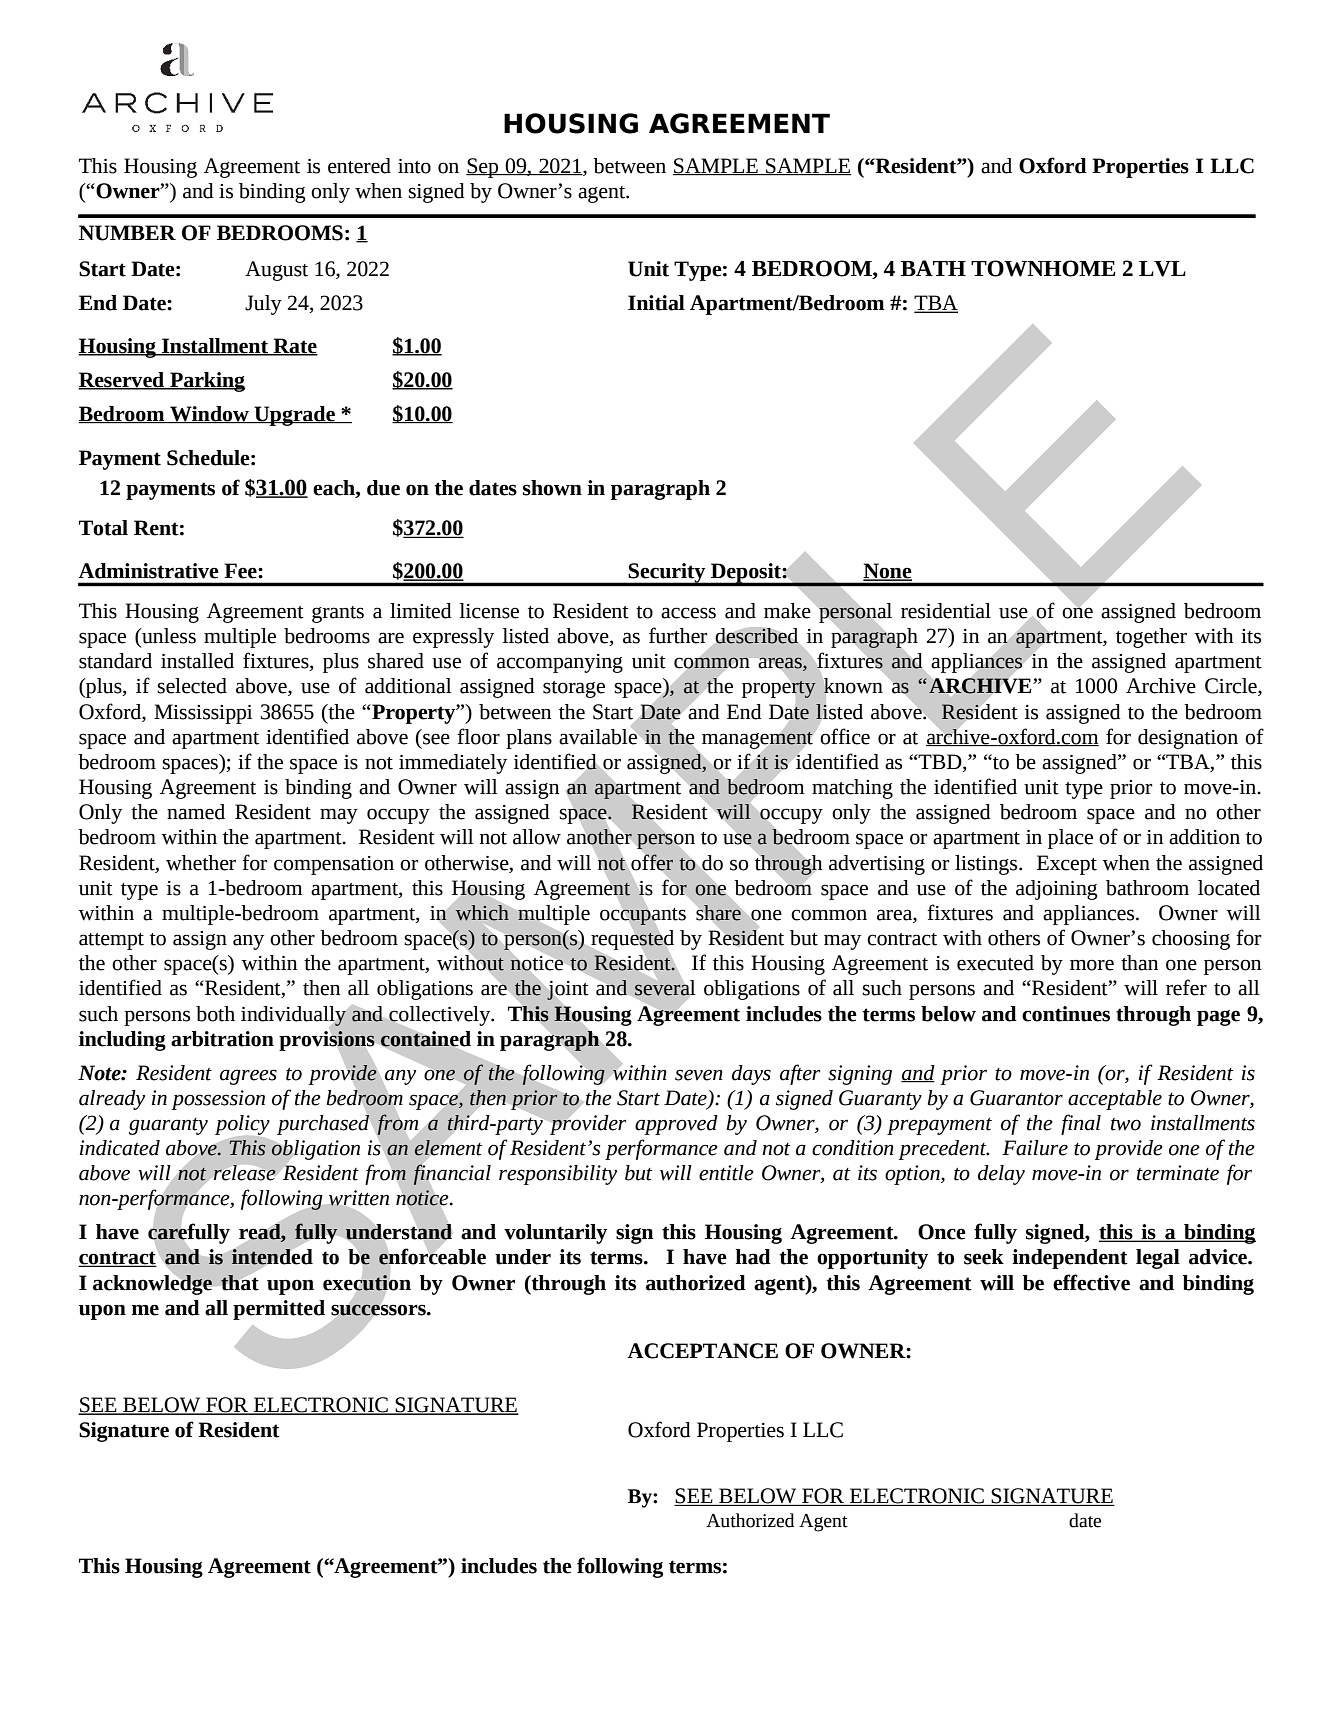 The height and width of the screenshot is (1726, 1334). What do you see at coordinates (656, 303) in the screenshot?
I see `Initial` at bounding box center [656, 303].
